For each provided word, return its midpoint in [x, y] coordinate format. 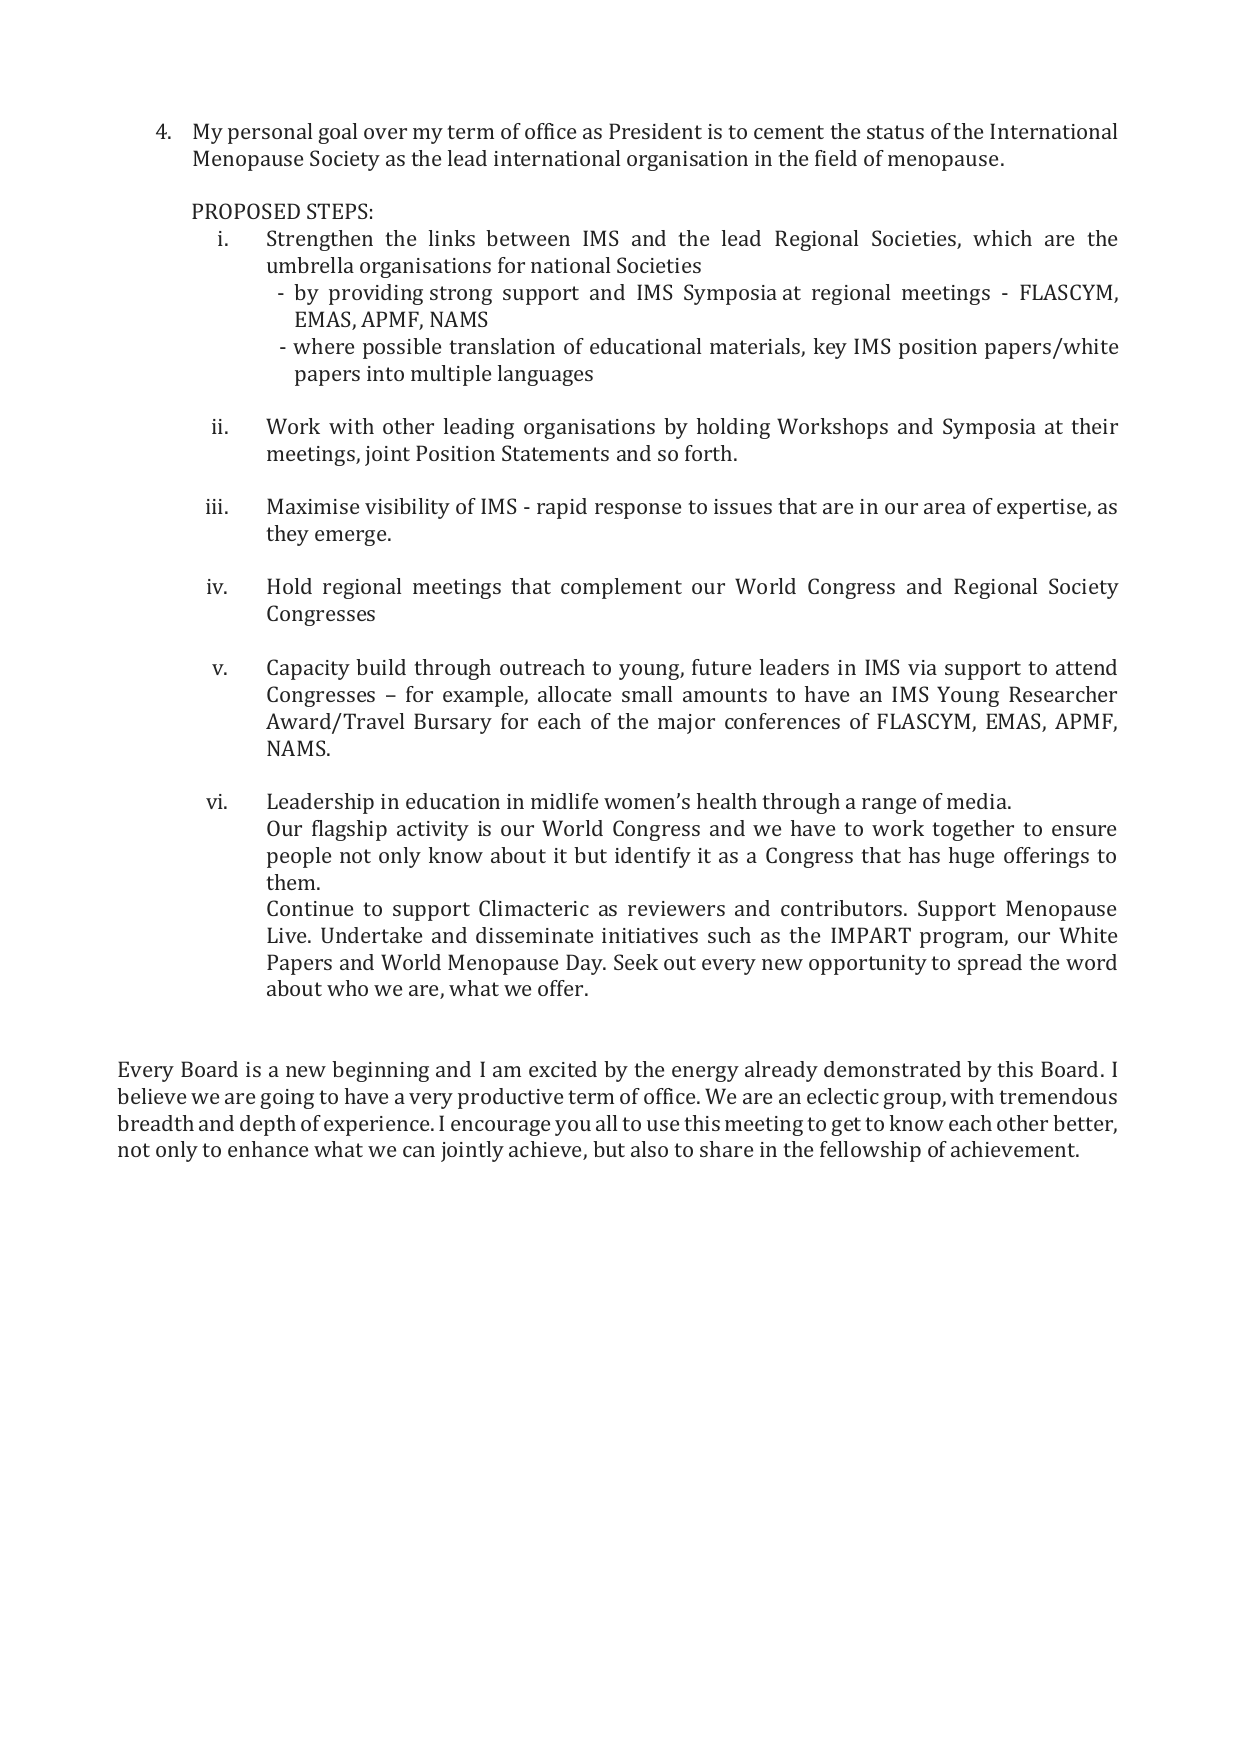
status [895, 132]
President [655, 131]
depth [268, 1125]
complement [621, 588]
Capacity [308, 669]
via [922, 667]
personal [270, 133]
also [649, 1149]
